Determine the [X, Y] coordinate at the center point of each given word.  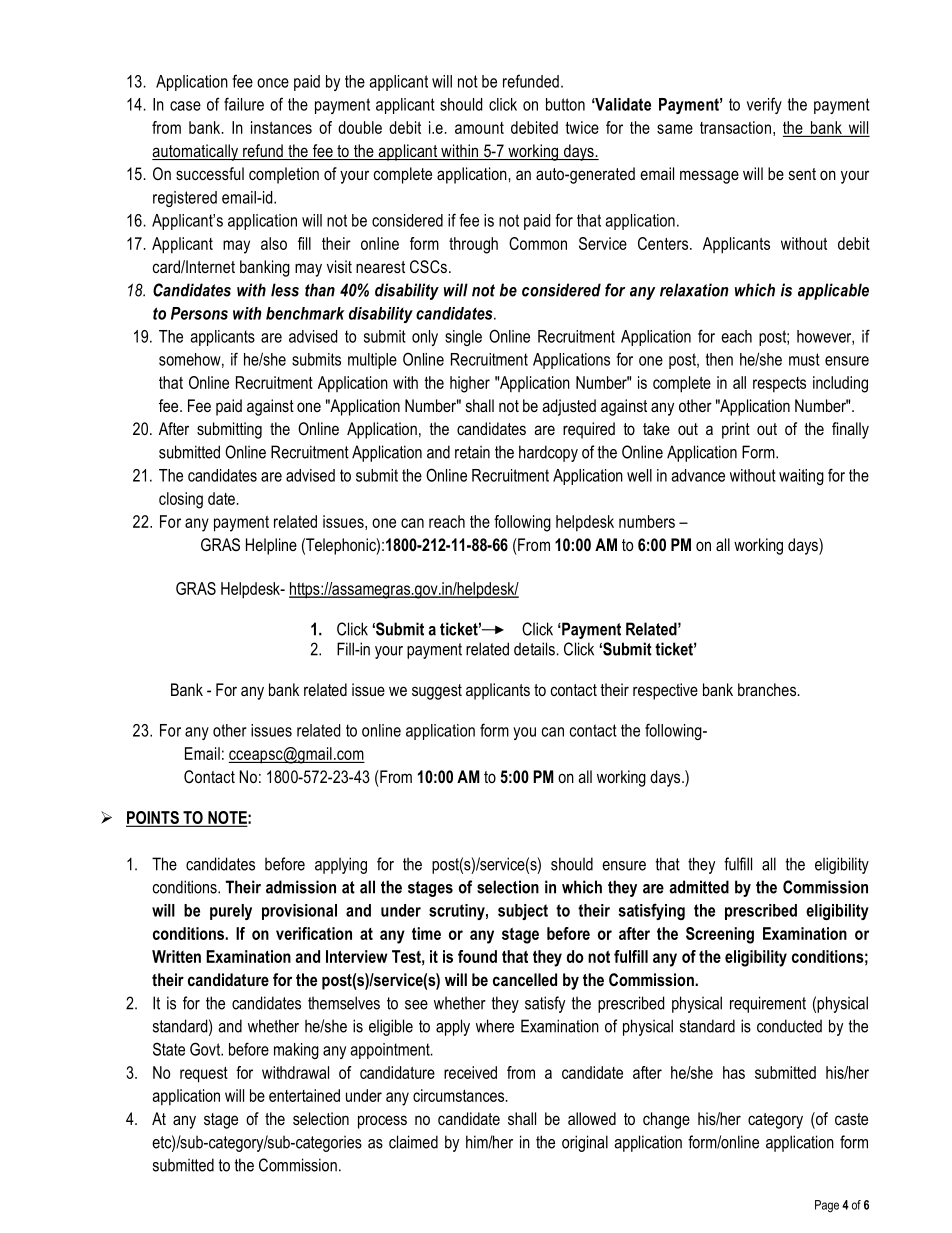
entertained [304, 1095]
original [585, 1143]
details [534, 649]
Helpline [271, 546]
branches [768, 689]
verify [764, 105]
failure [244, 104]
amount [479, 128]
